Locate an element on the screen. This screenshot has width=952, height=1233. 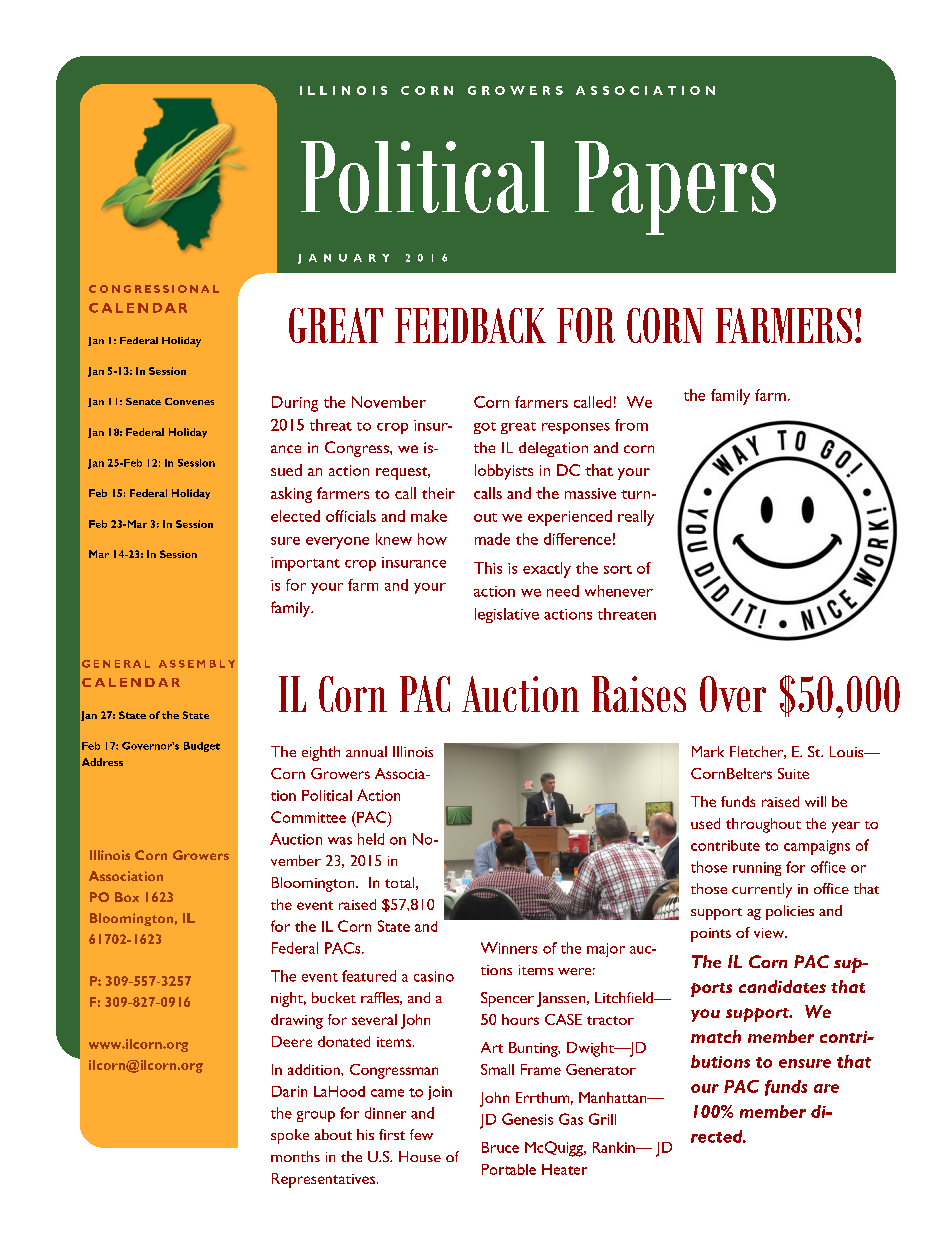
Papers is located at coordinates (675, 188).
